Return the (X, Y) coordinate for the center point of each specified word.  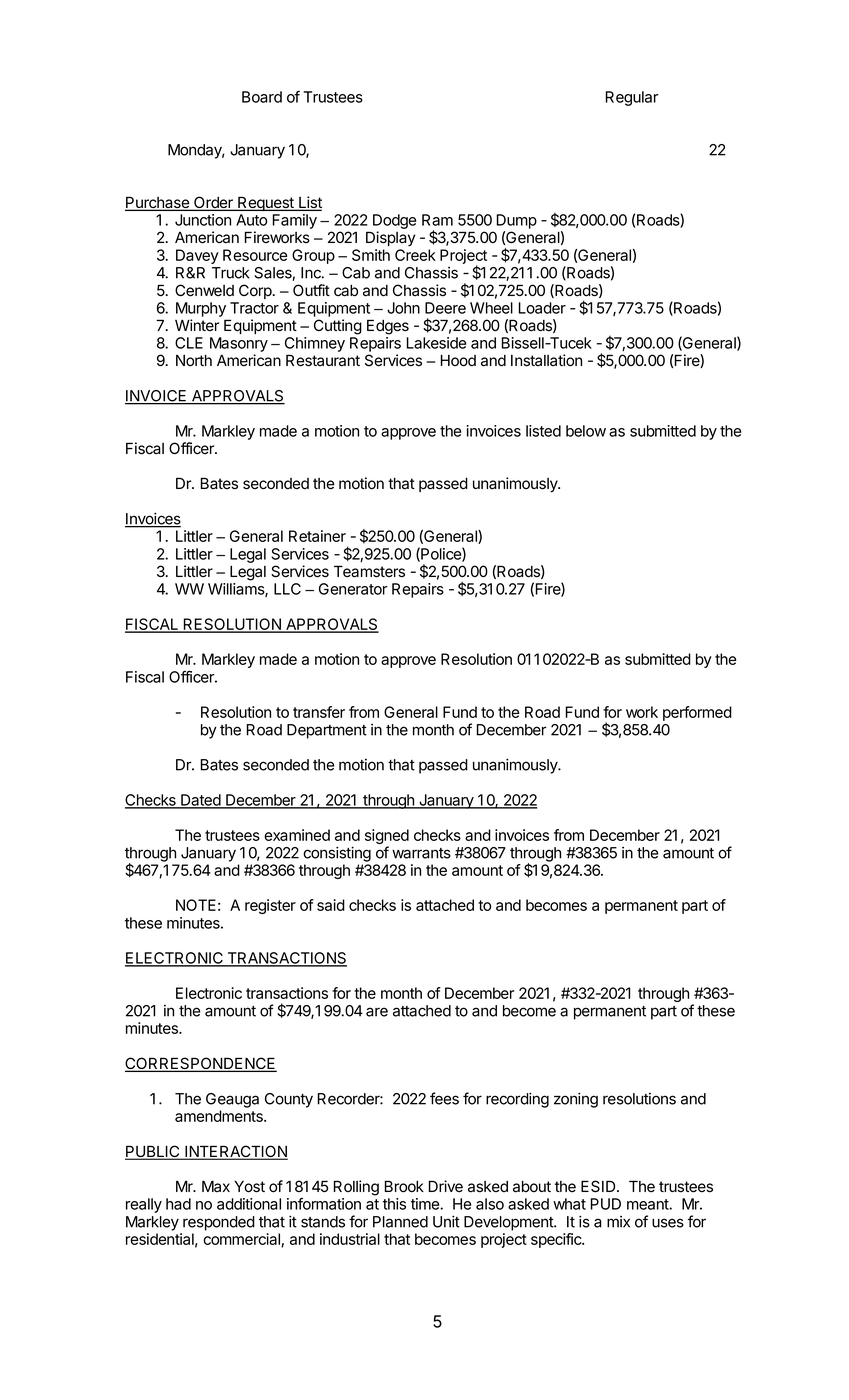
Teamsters (369, 571)
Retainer (317, 536)
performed (697, 713)
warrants (421, 853)
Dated (201, 801)
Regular (631, 98)
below (586, 431)
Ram (437, 220)
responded (219, 1223)
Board (262, 97)
